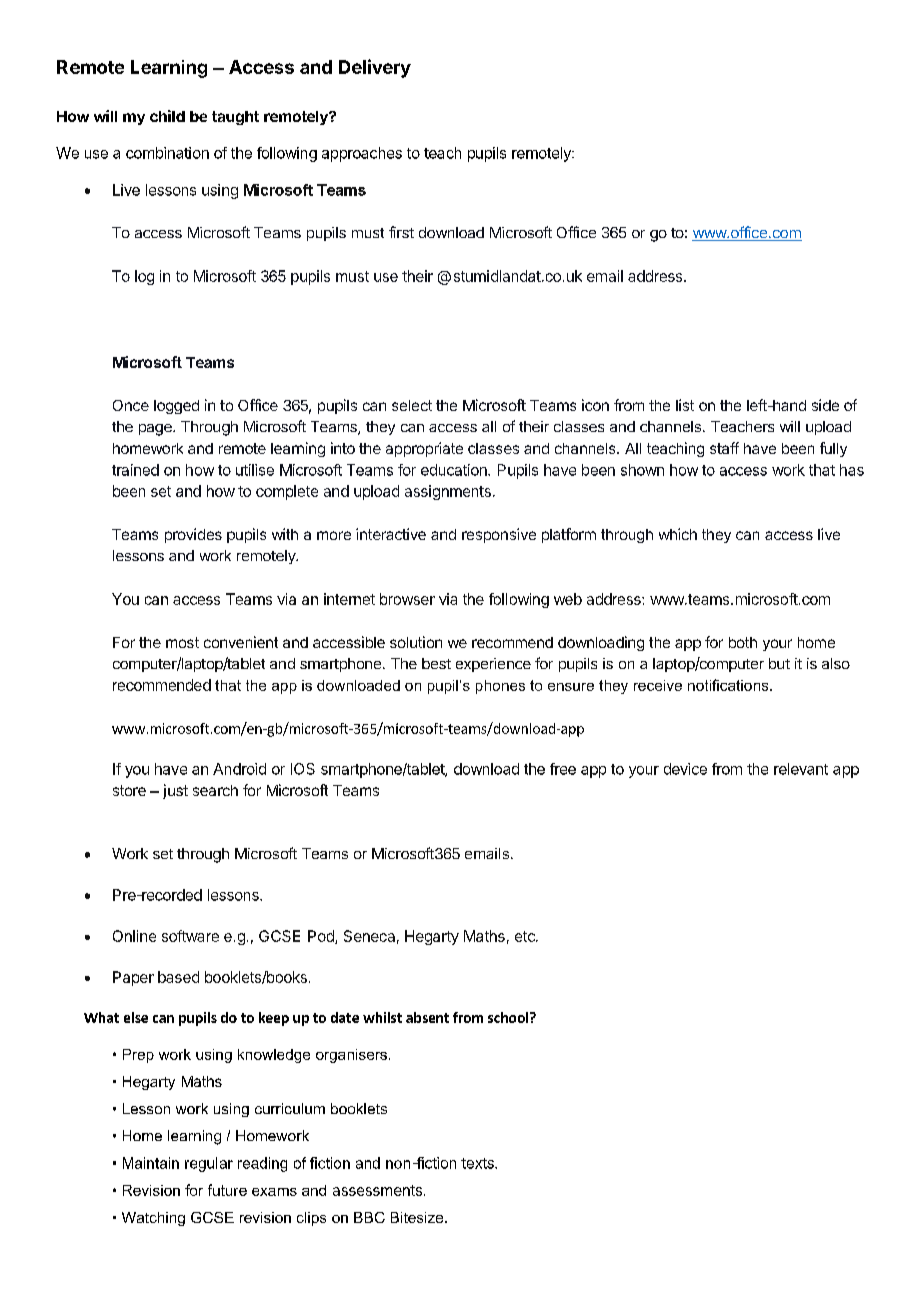  What do you see at coordinates (209, 1164) in the screenshot?
I see `regular` at bounding box center [209, 1164].
